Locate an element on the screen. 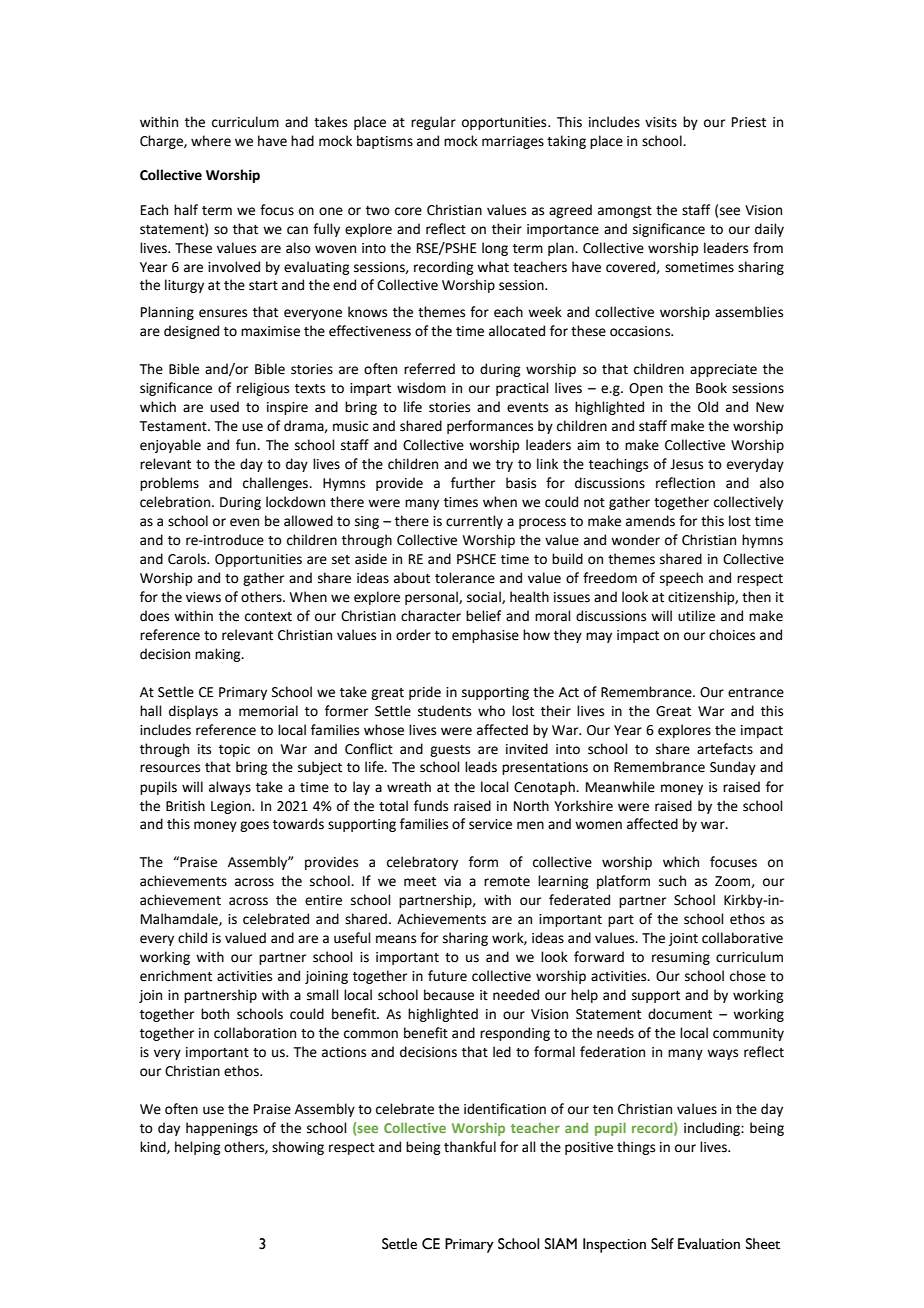 The image size is (924, 1308). Evaluation is located at coordinates (709, 1244).
